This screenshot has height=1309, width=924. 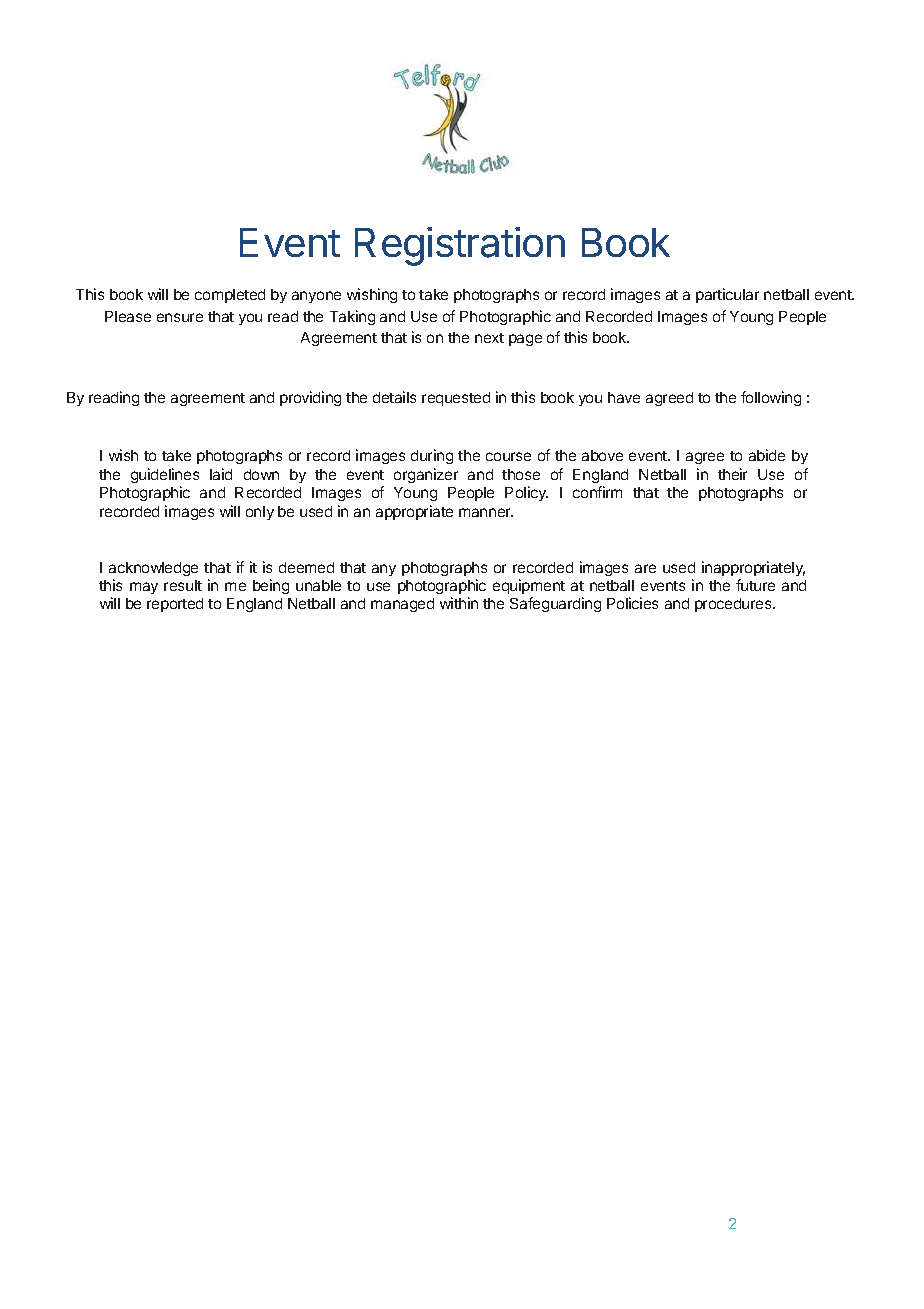 What do you see at coordinates (183, 585) in the screenshot?
I see `result` at bounding box center [183, 585].
